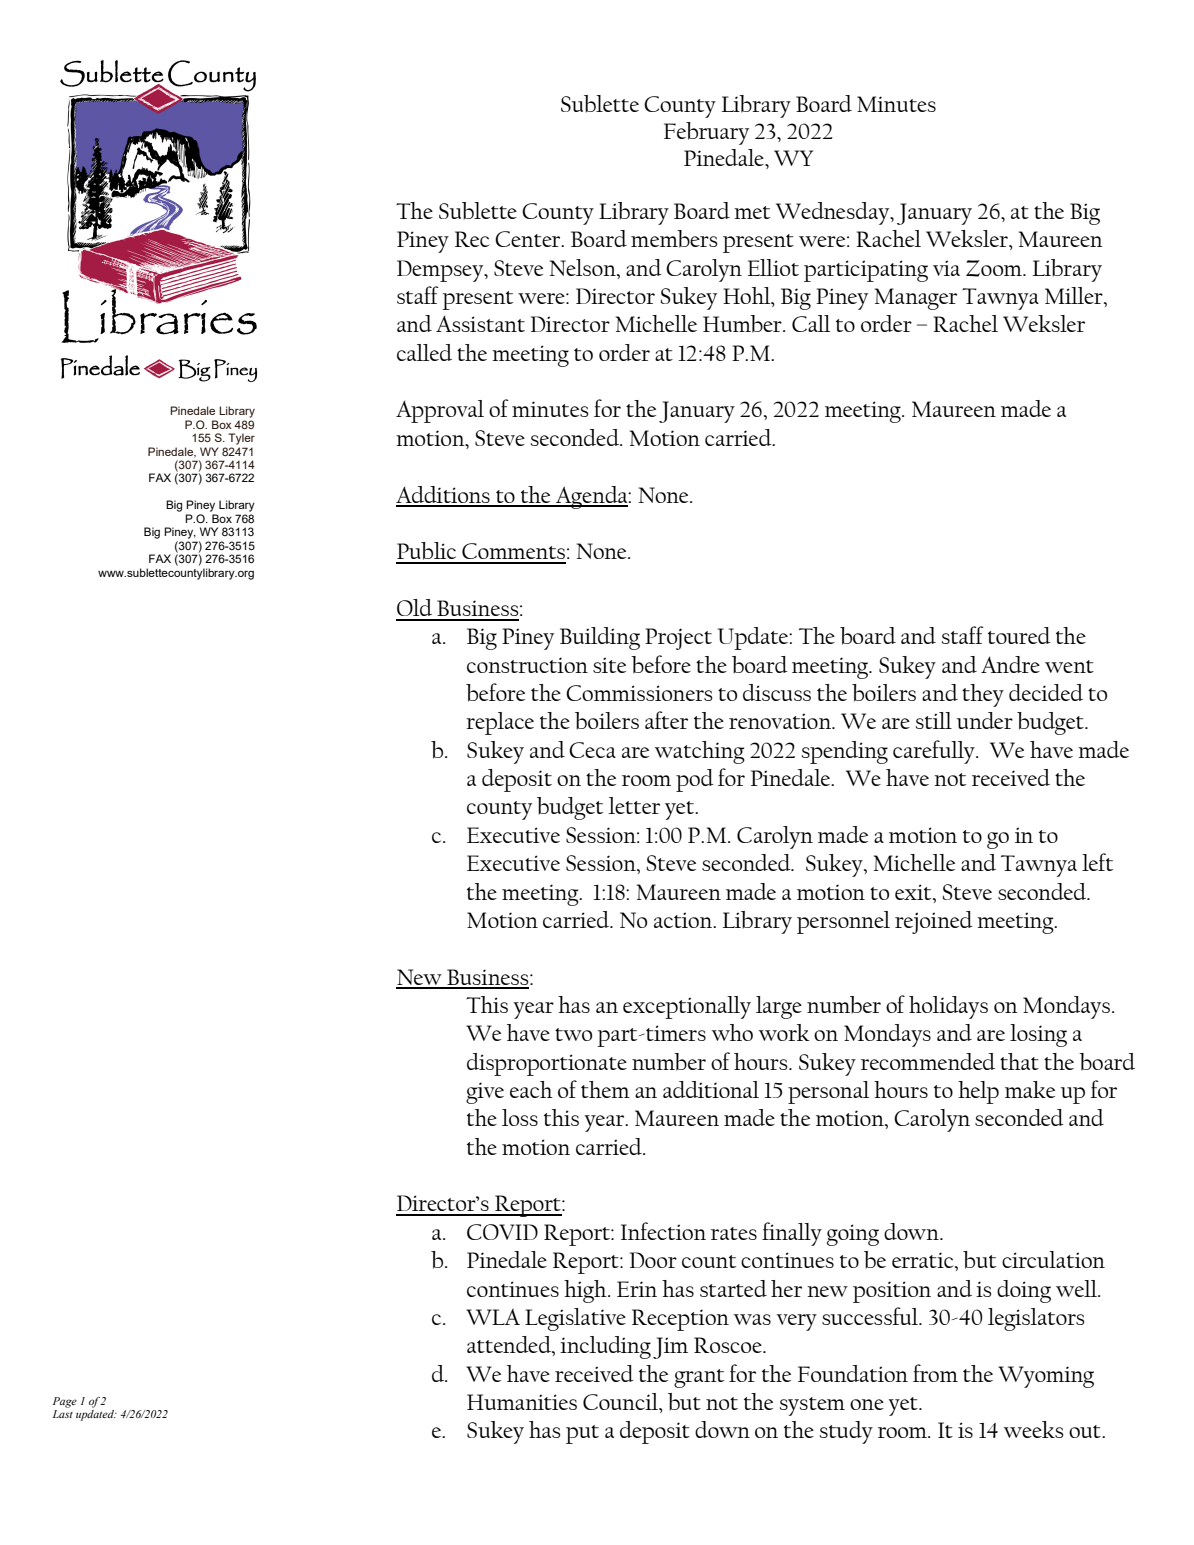 Image resolution: width=1194 pixels, height=1545 pixels. I want to click on Page, so click(65, 1402).
